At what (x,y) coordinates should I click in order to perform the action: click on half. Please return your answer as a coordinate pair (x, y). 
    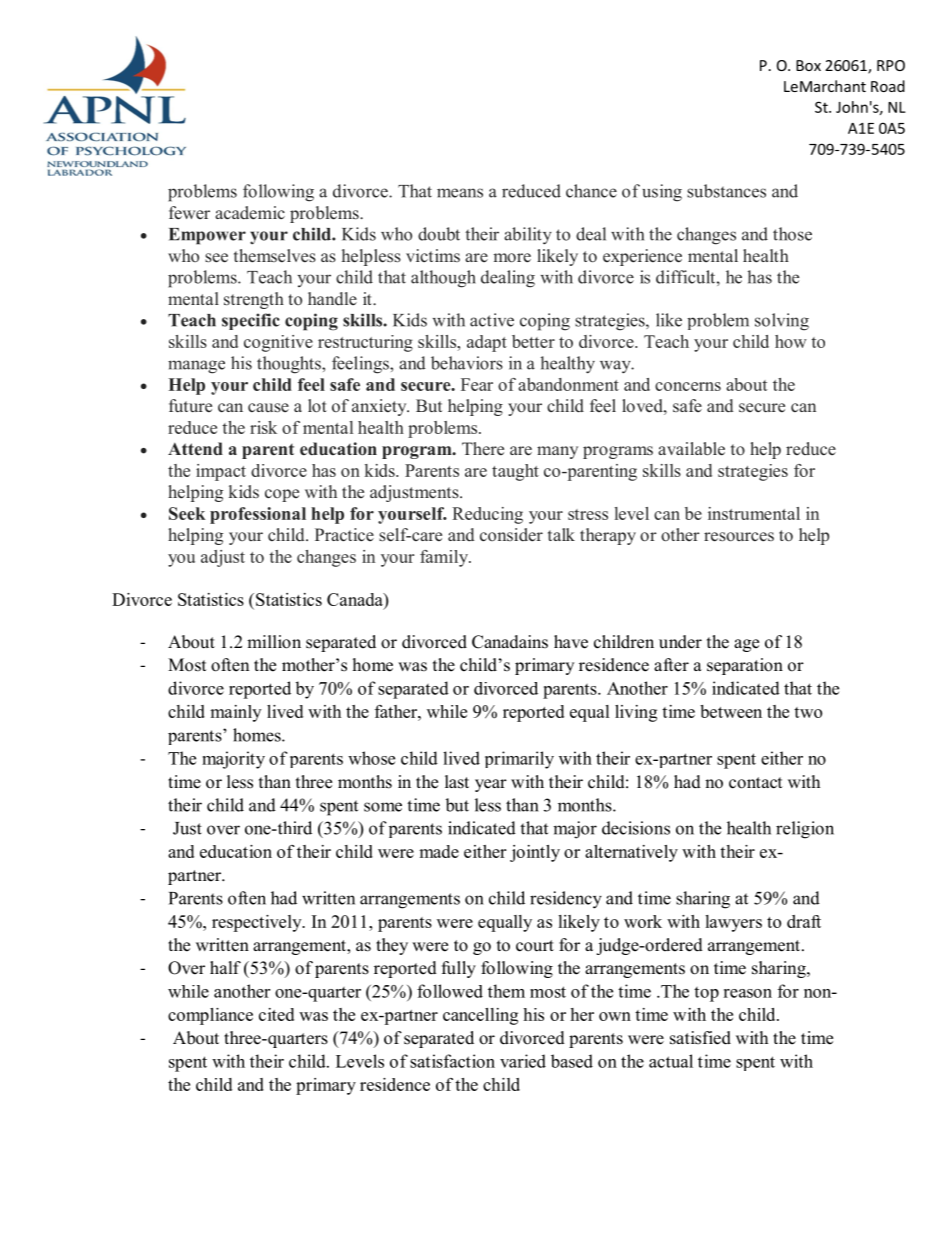
    Looking at the image, I should click on (225, 967).
